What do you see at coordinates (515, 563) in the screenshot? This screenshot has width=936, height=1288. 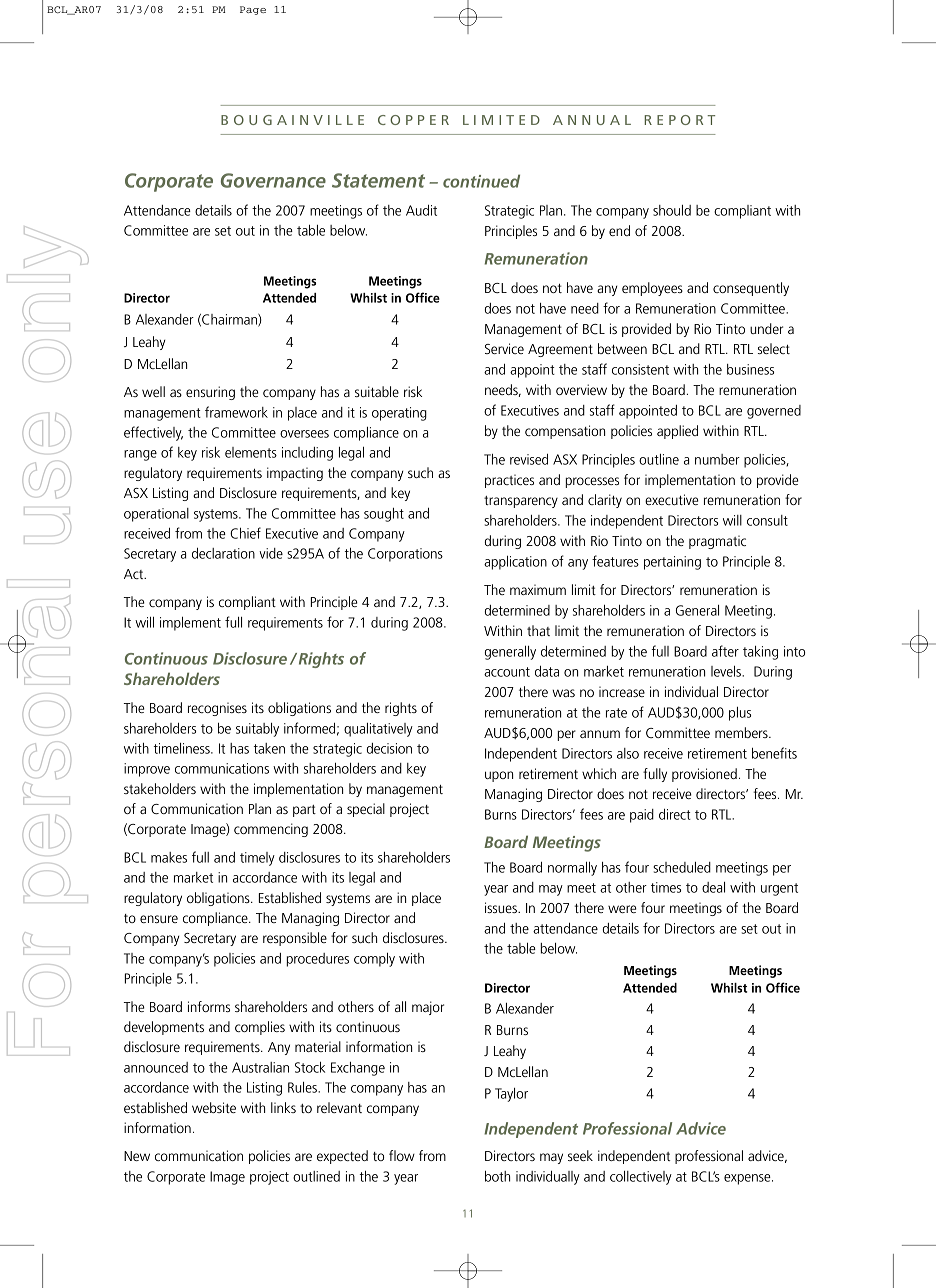 I see `application` at bounding box center [515, 563].
